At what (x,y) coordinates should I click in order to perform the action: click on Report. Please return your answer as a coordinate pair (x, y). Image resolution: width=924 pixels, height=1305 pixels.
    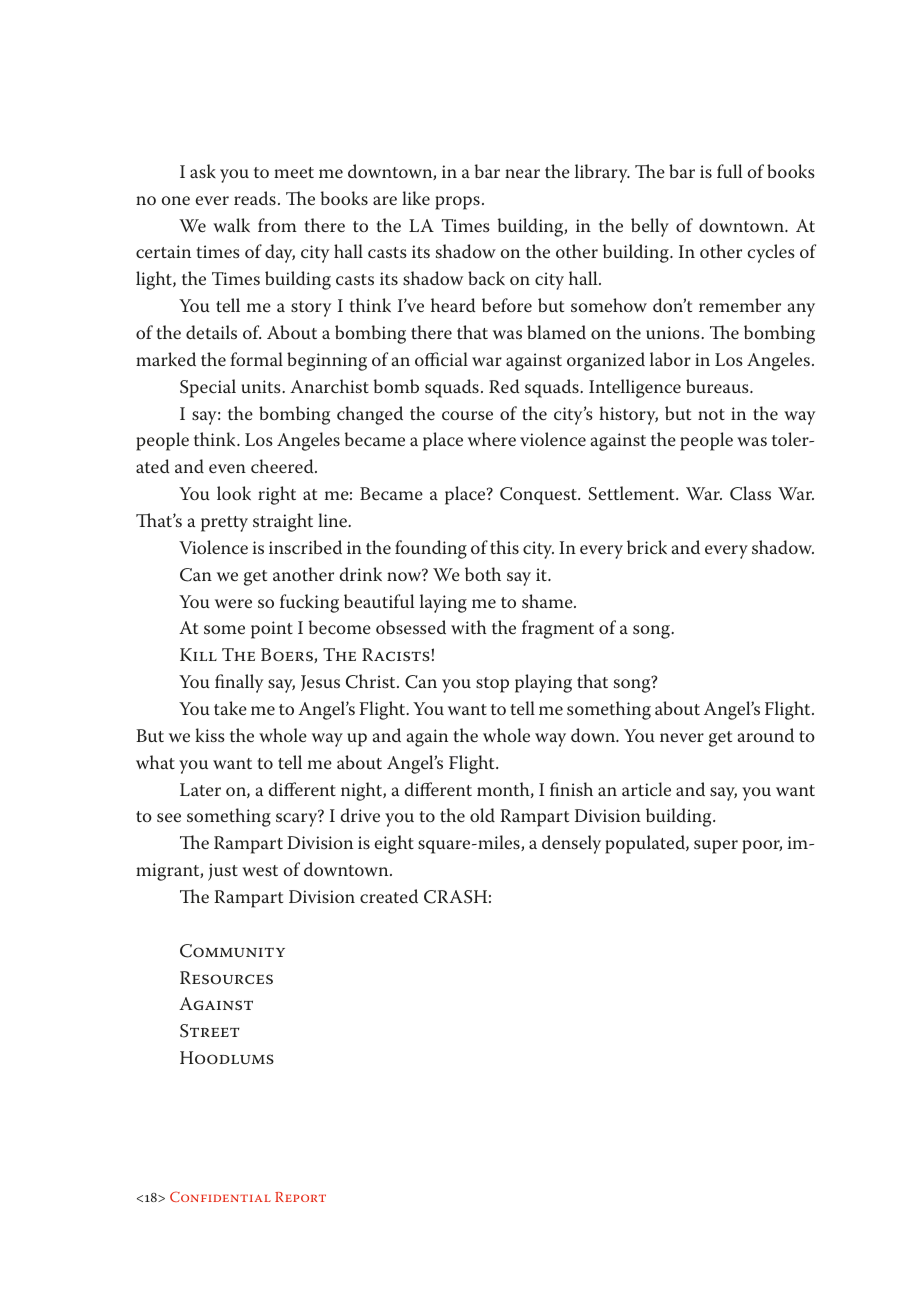
    Looking at the image, I should click on (300, 1197).
